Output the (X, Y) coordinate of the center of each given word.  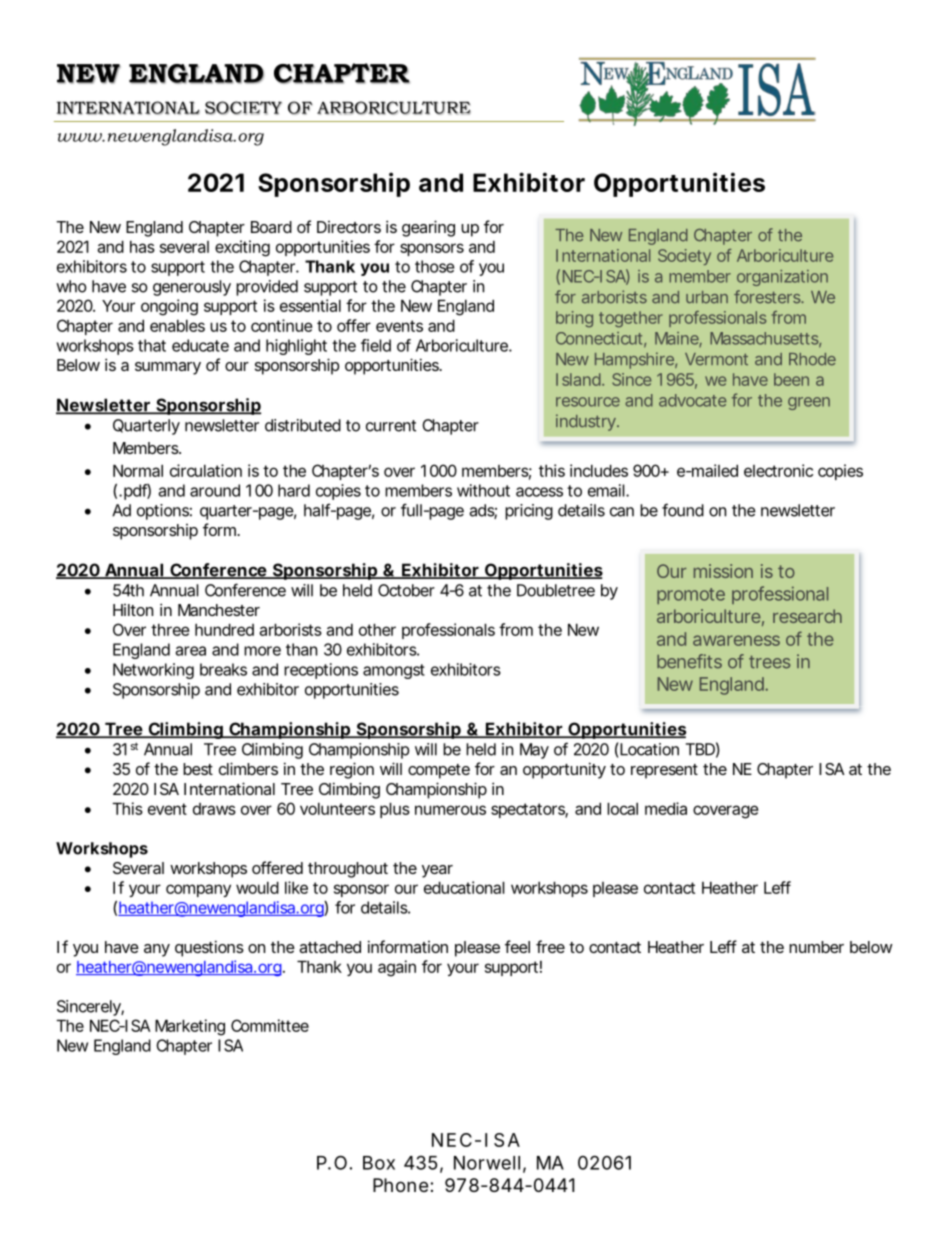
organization (782, 278)
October (406, 590)
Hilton (133, 610)
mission (723, 571)
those (435, 266)
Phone (400, 1185)
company (198, 890)
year (437, 871)
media (666, 808)
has (142, 246)
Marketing (190, 1027)
